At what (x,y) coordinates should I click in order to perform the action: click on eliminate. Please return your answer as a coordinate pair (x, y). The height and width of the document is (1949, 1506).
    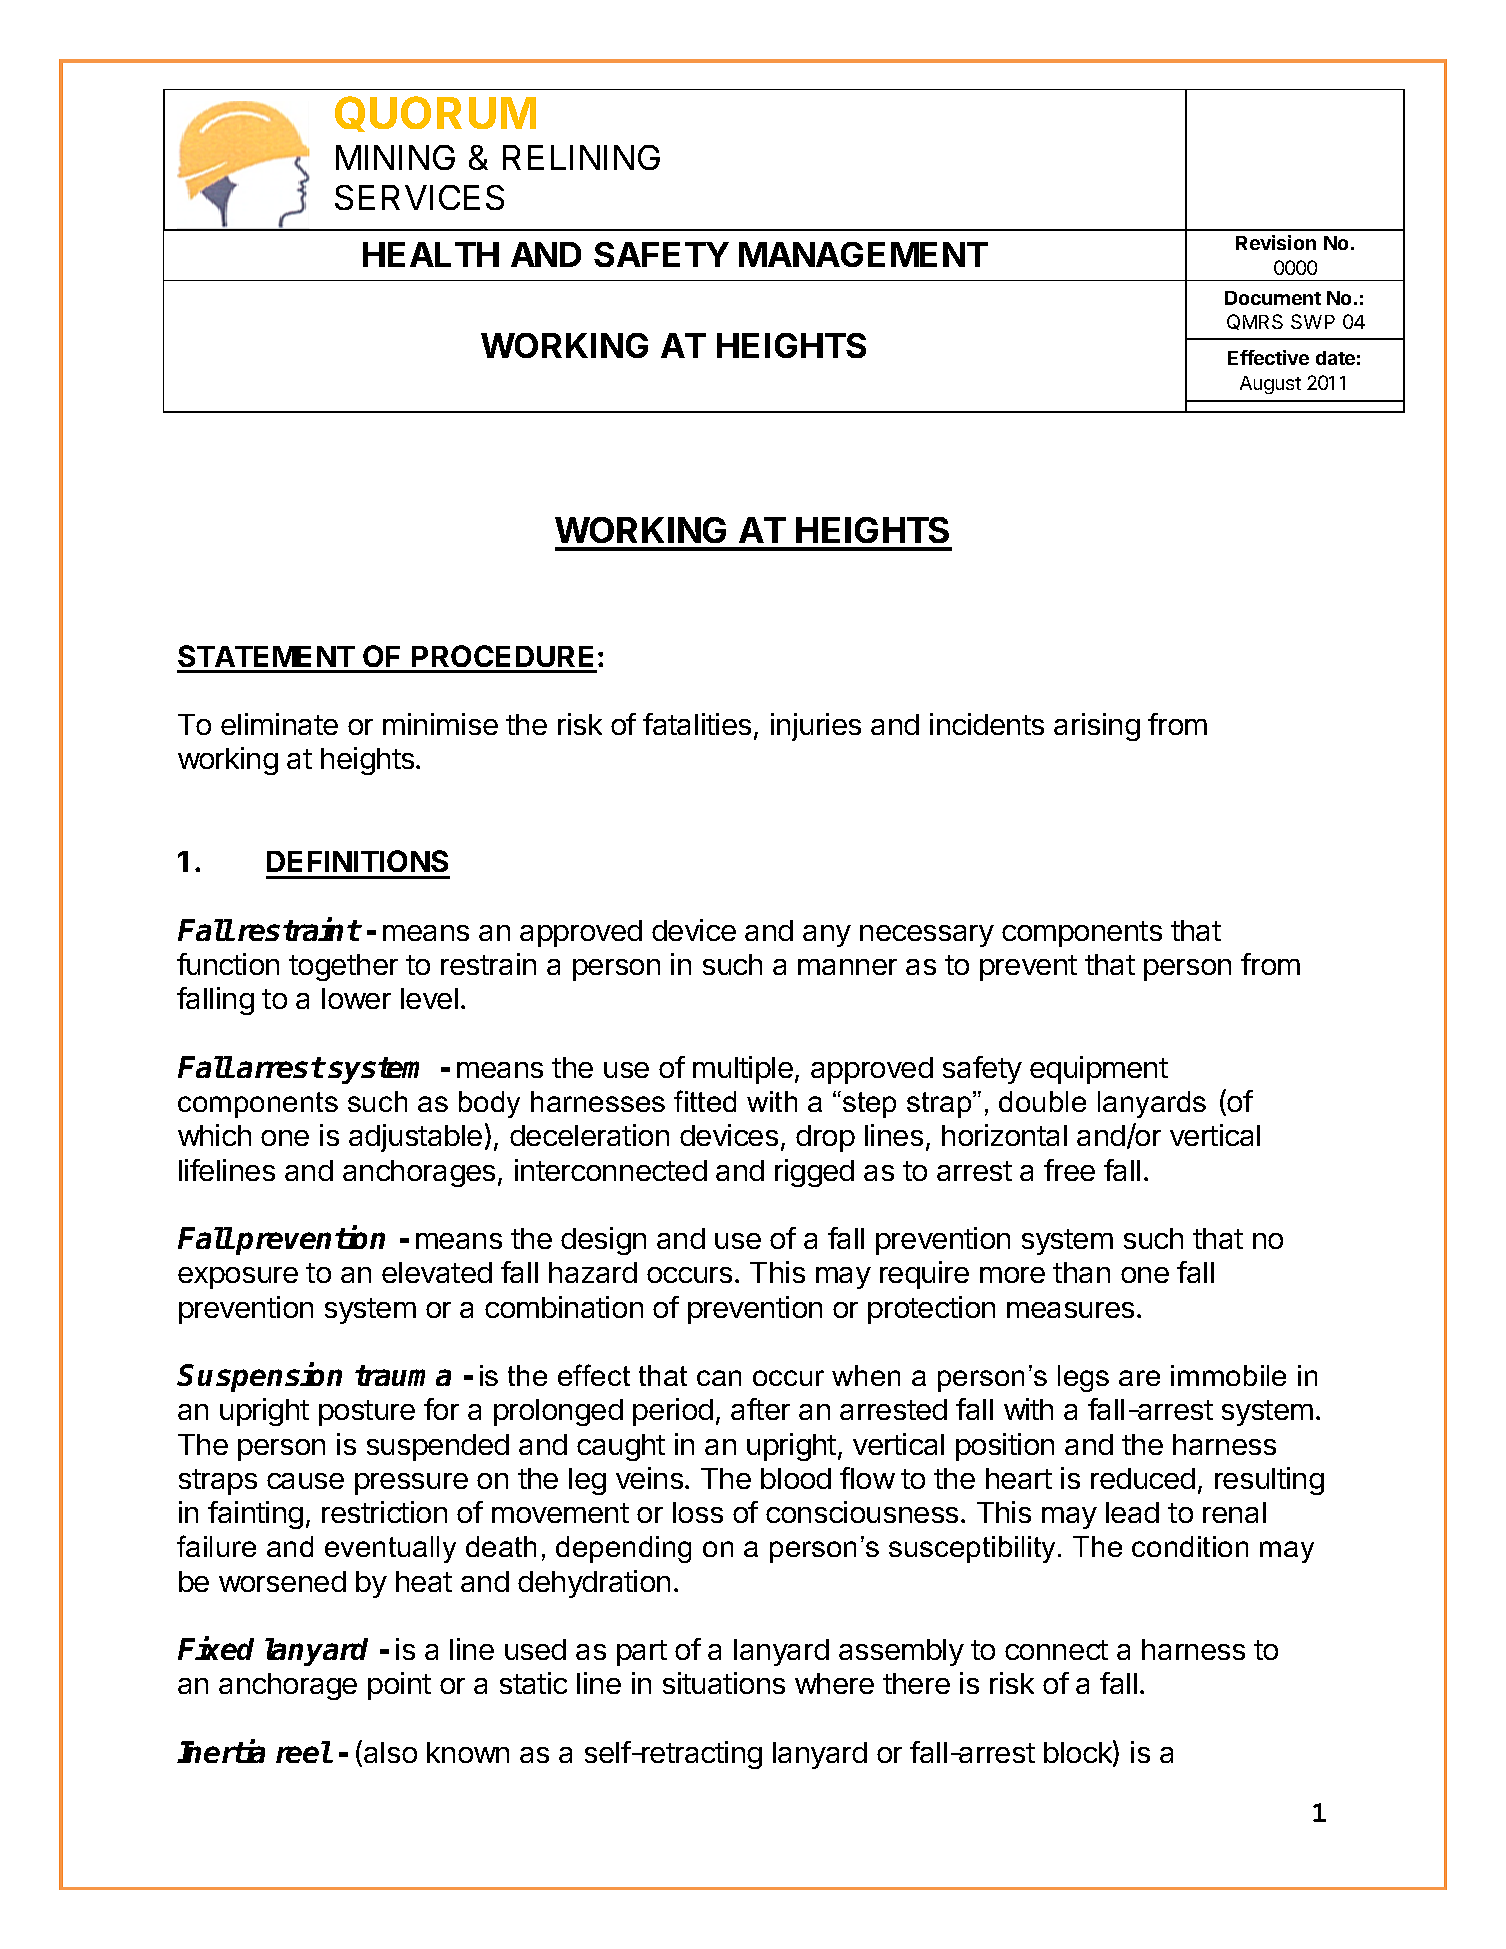
    Looking at the image, I should click on (279, 724).
